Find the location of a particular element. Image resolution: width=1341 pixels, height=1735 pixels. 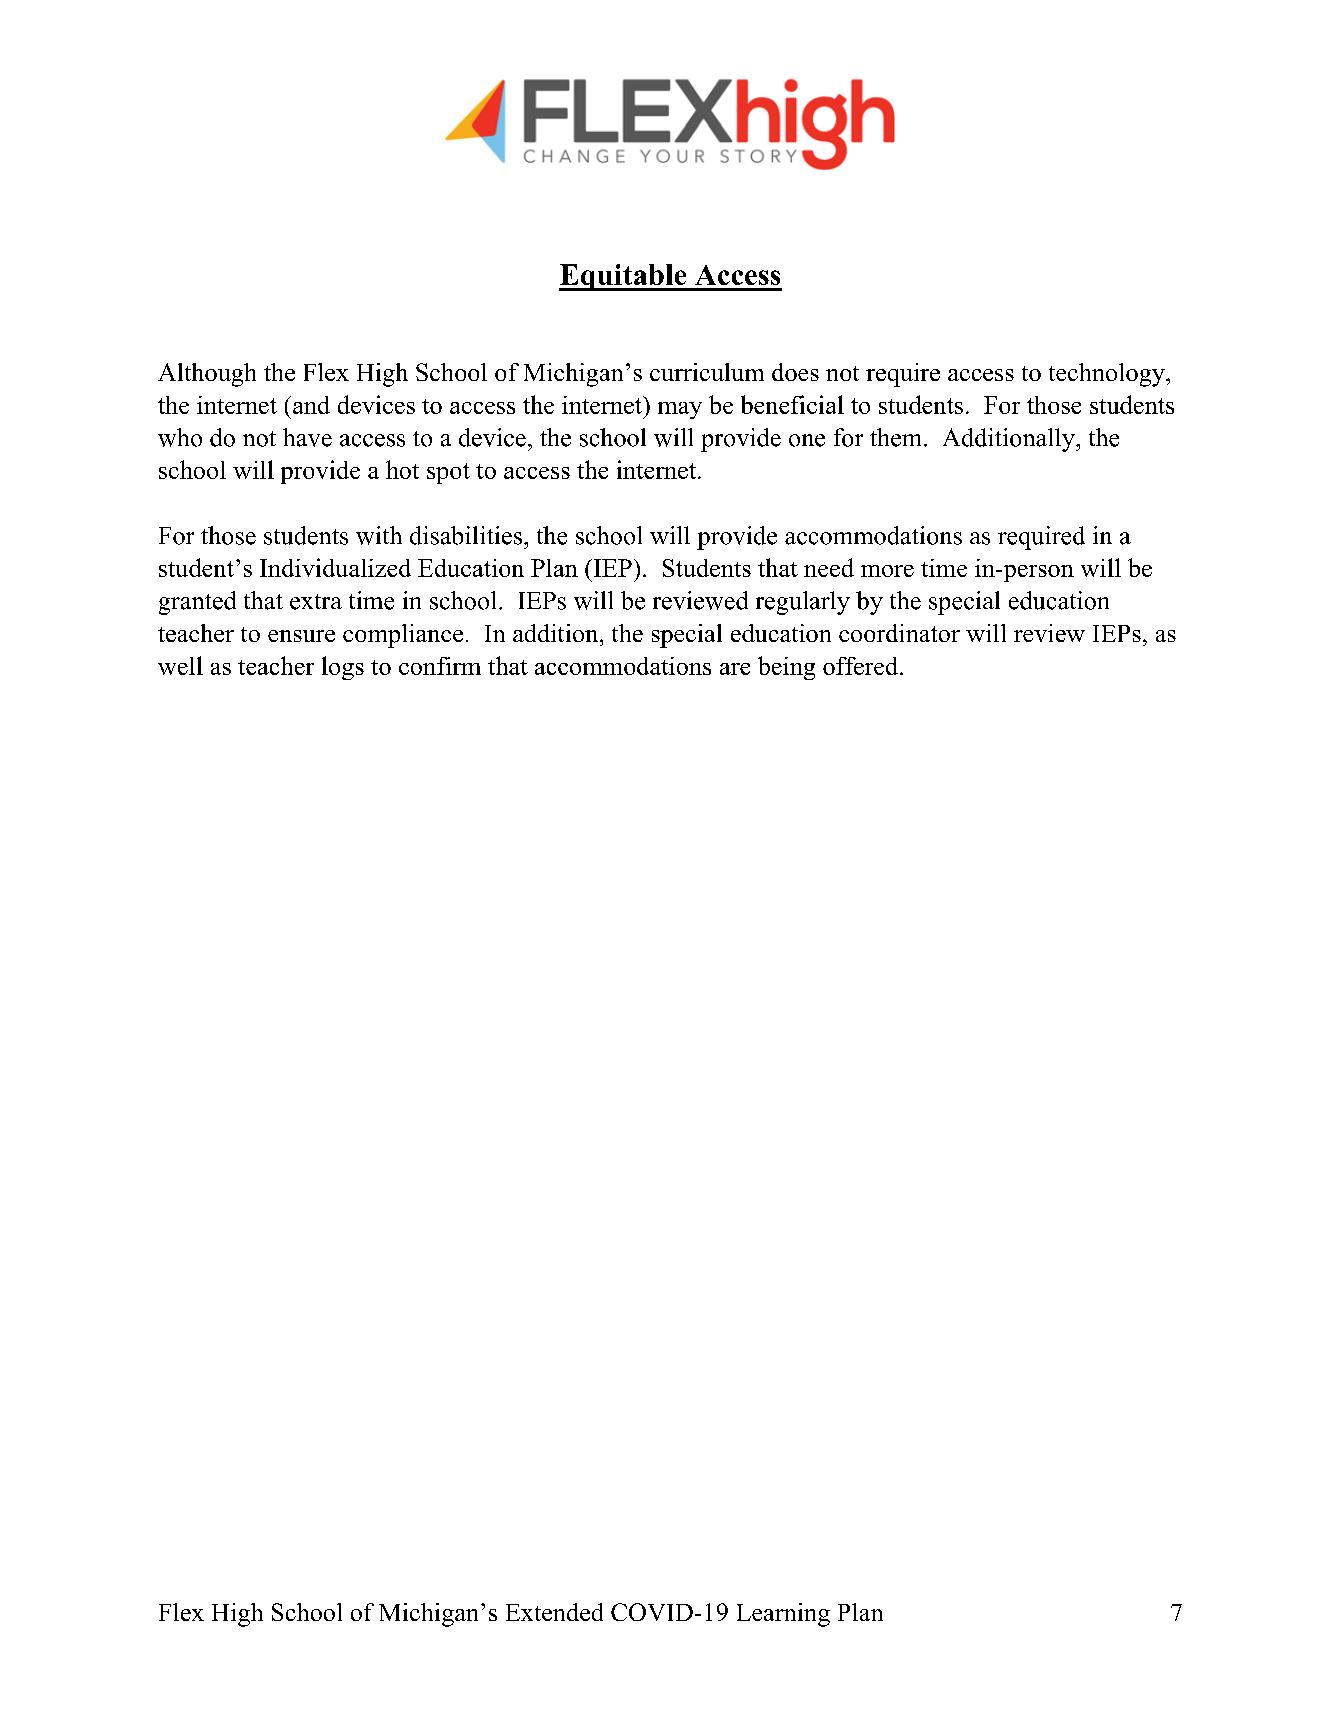

offered is located at coordinates (862, 666).
